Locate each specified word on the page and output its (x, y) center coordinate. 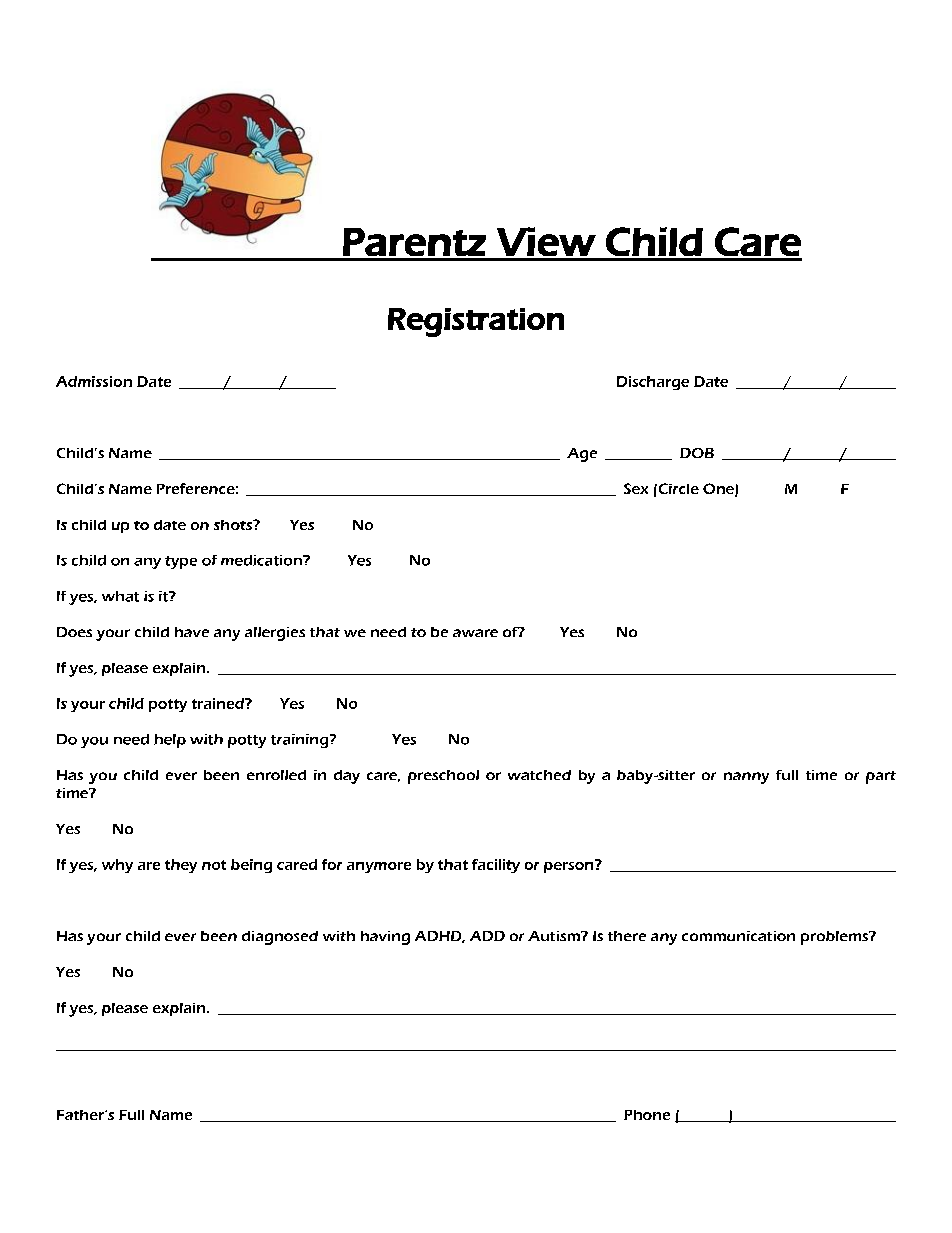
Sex (636, 488)
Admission (94, 381)
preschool (443, 777)
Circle (677, 488)
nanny (746, 778)
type (181, 562)
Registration (476, 322)
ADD (487, 936)
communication (738, 936)
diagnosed (280, 938)
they (181, 866)
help (170, 741)
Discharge (653, 383)
